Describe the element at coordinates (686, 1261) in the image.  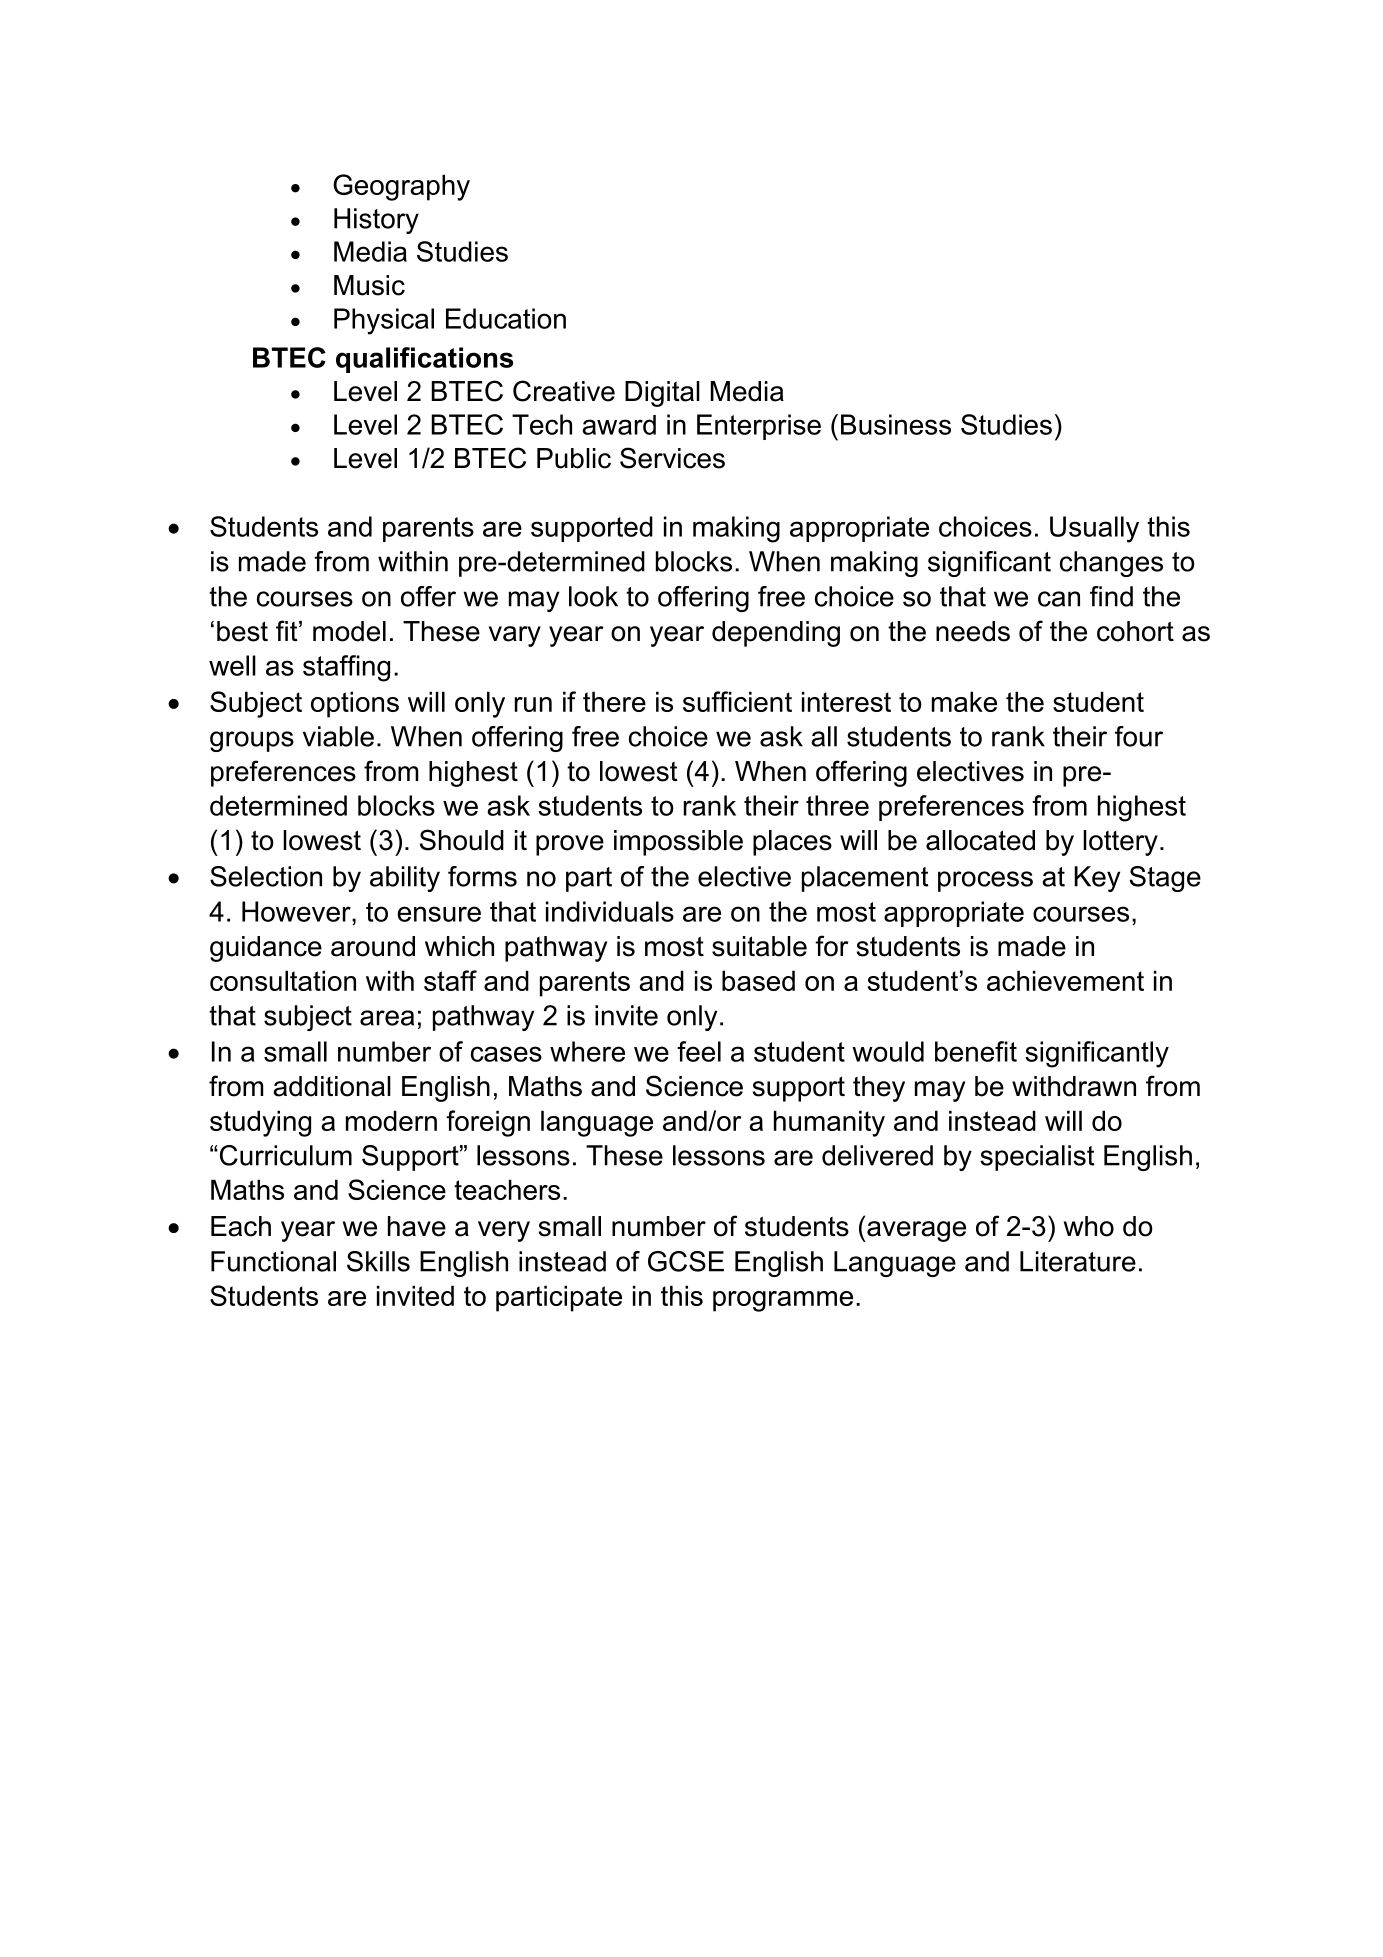
I see `GCSE` at that location.
